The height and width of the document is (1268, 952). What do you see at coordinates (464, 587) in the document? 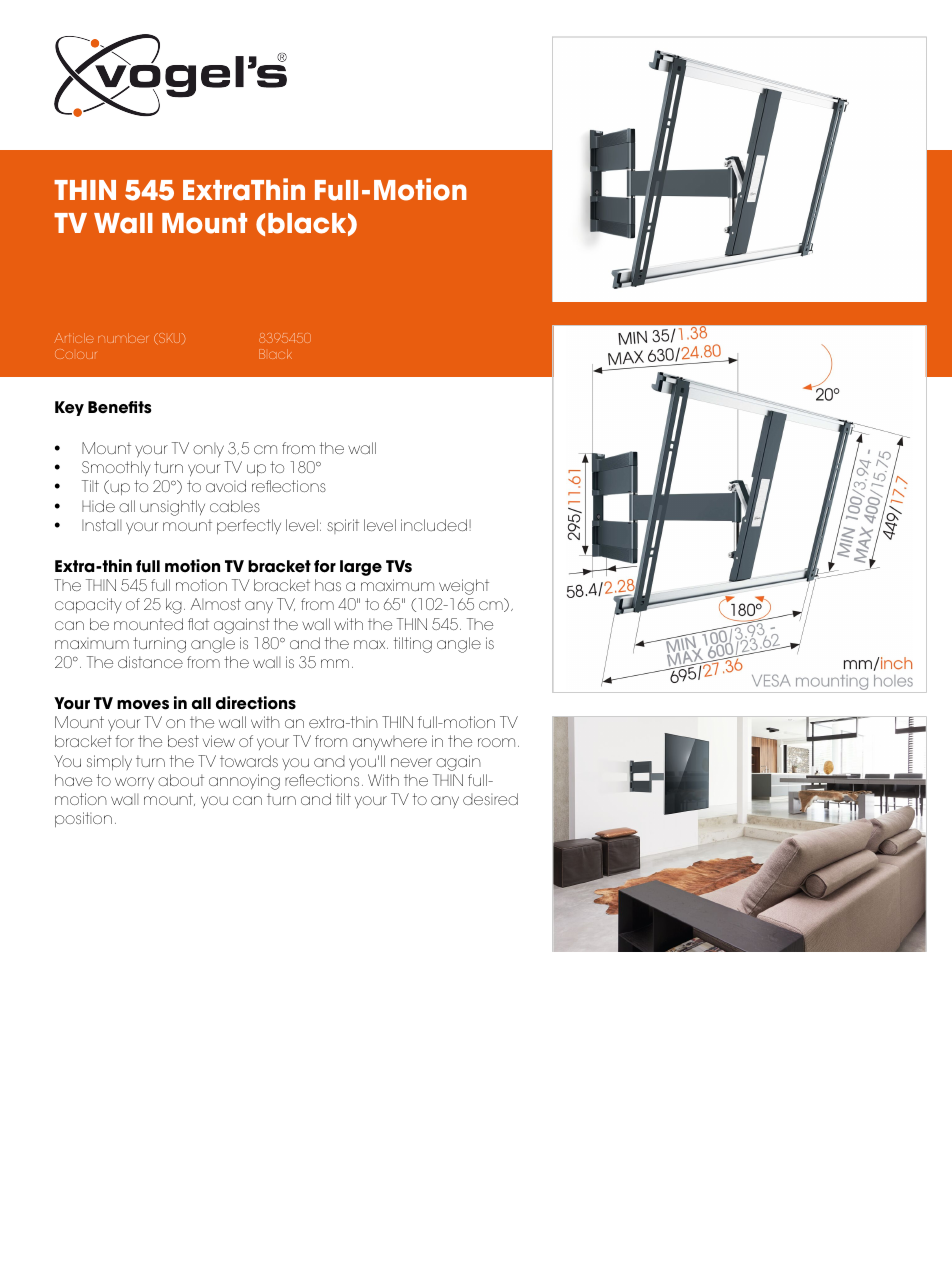
I see `weight` at bounding box center [464, 587].
